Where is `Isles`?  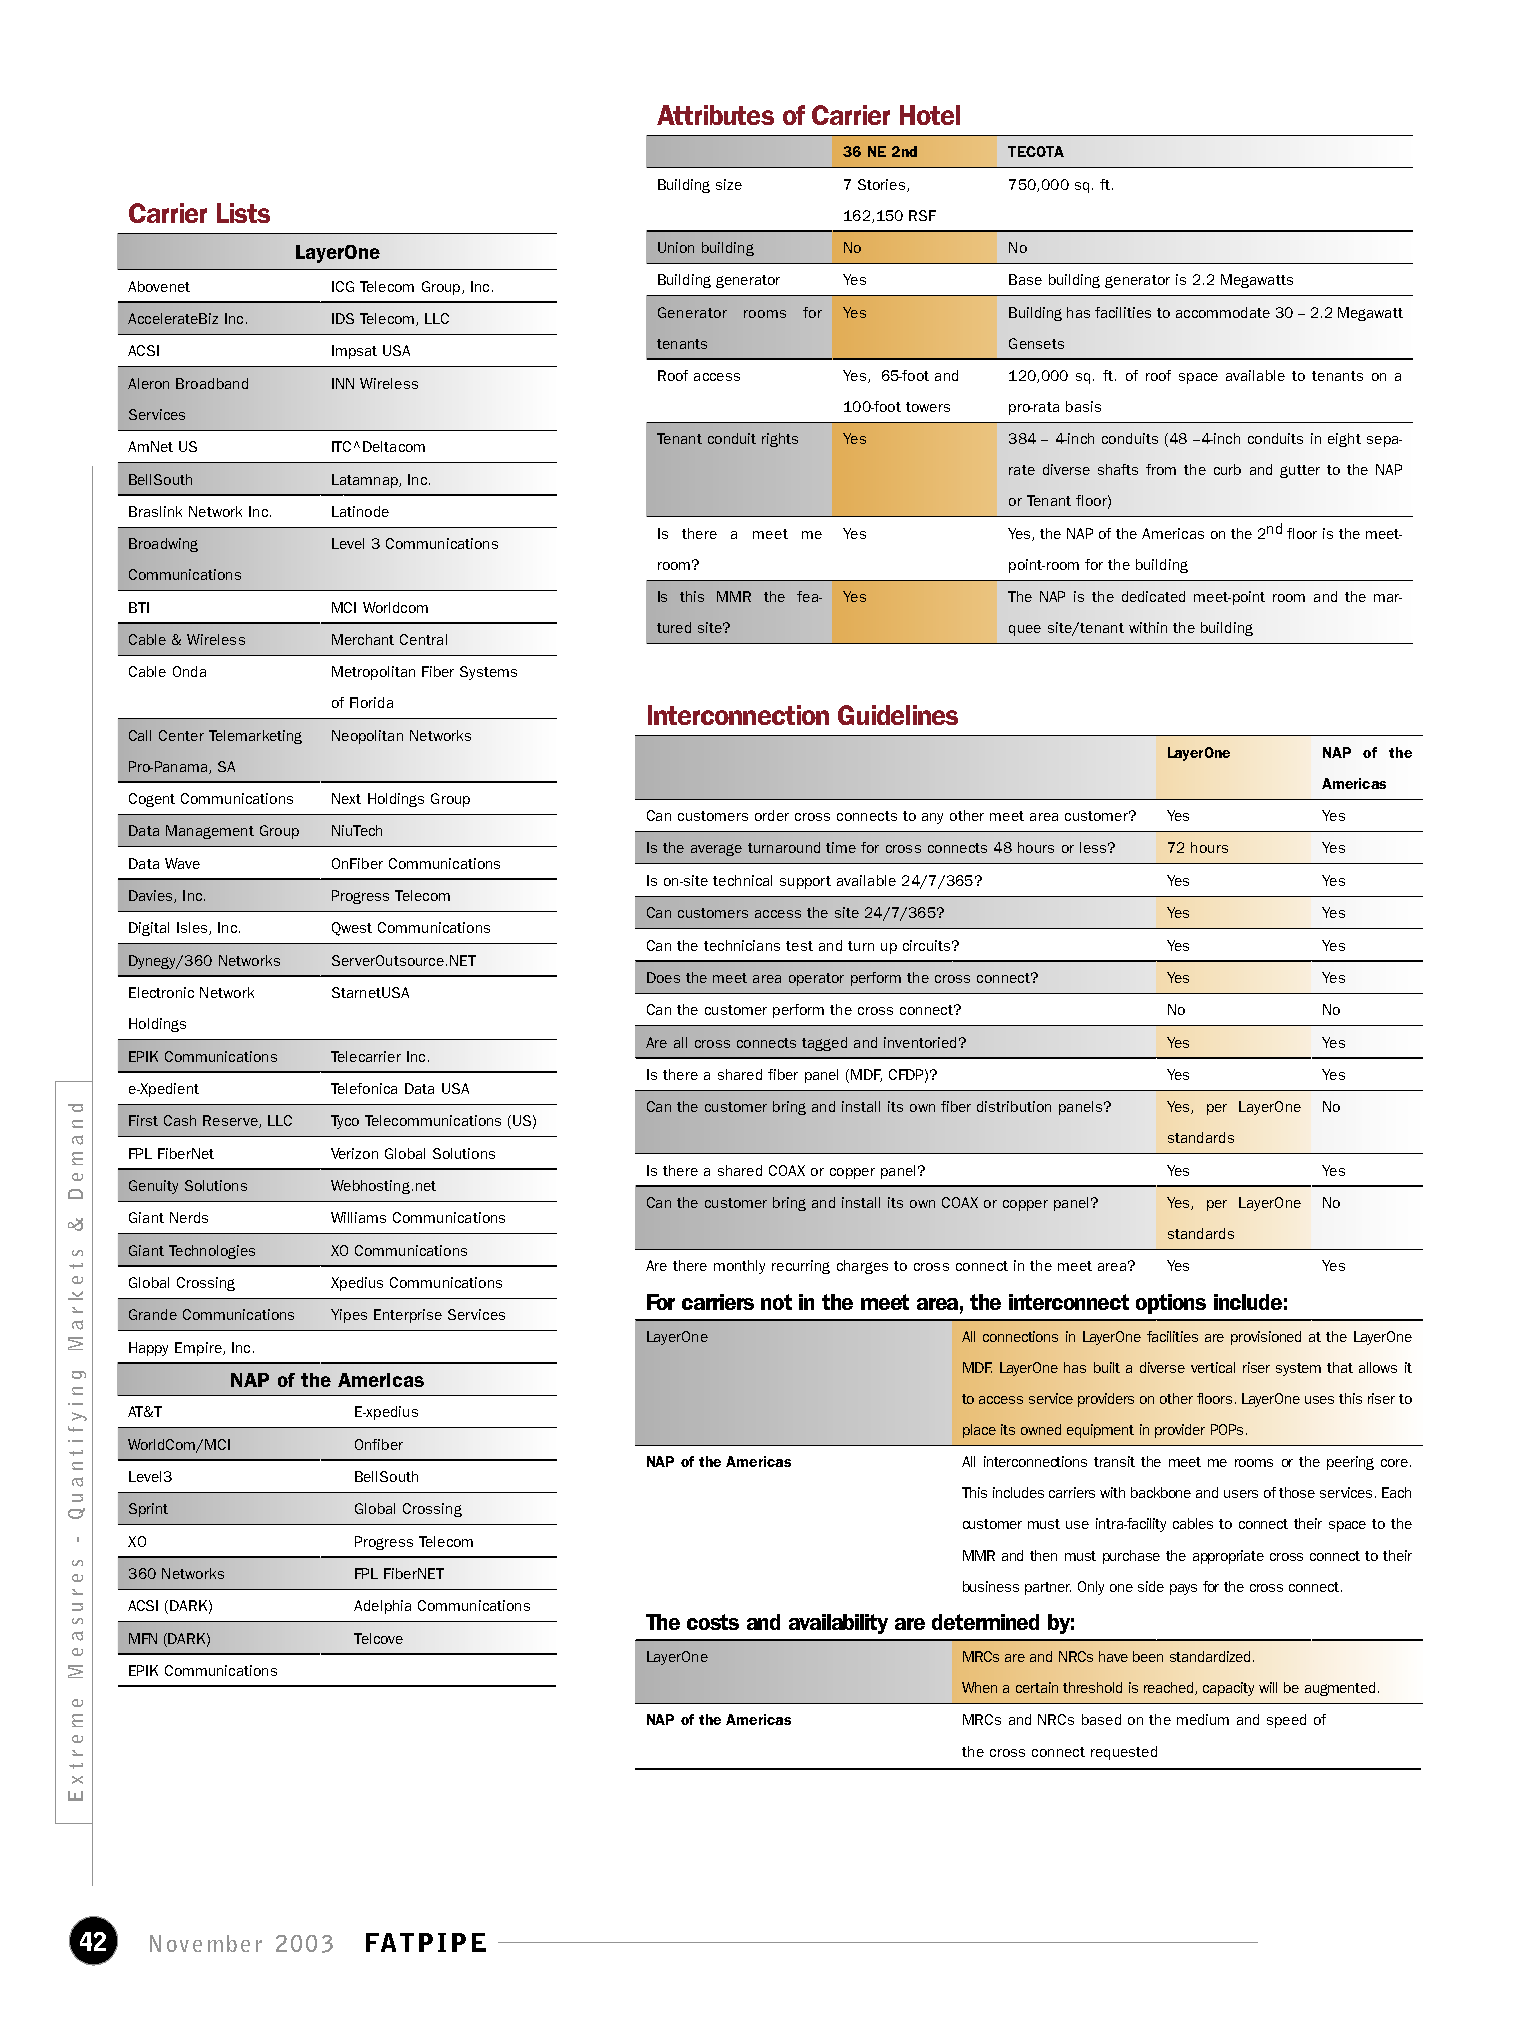
Isles is located at coordinates (193, 928).
